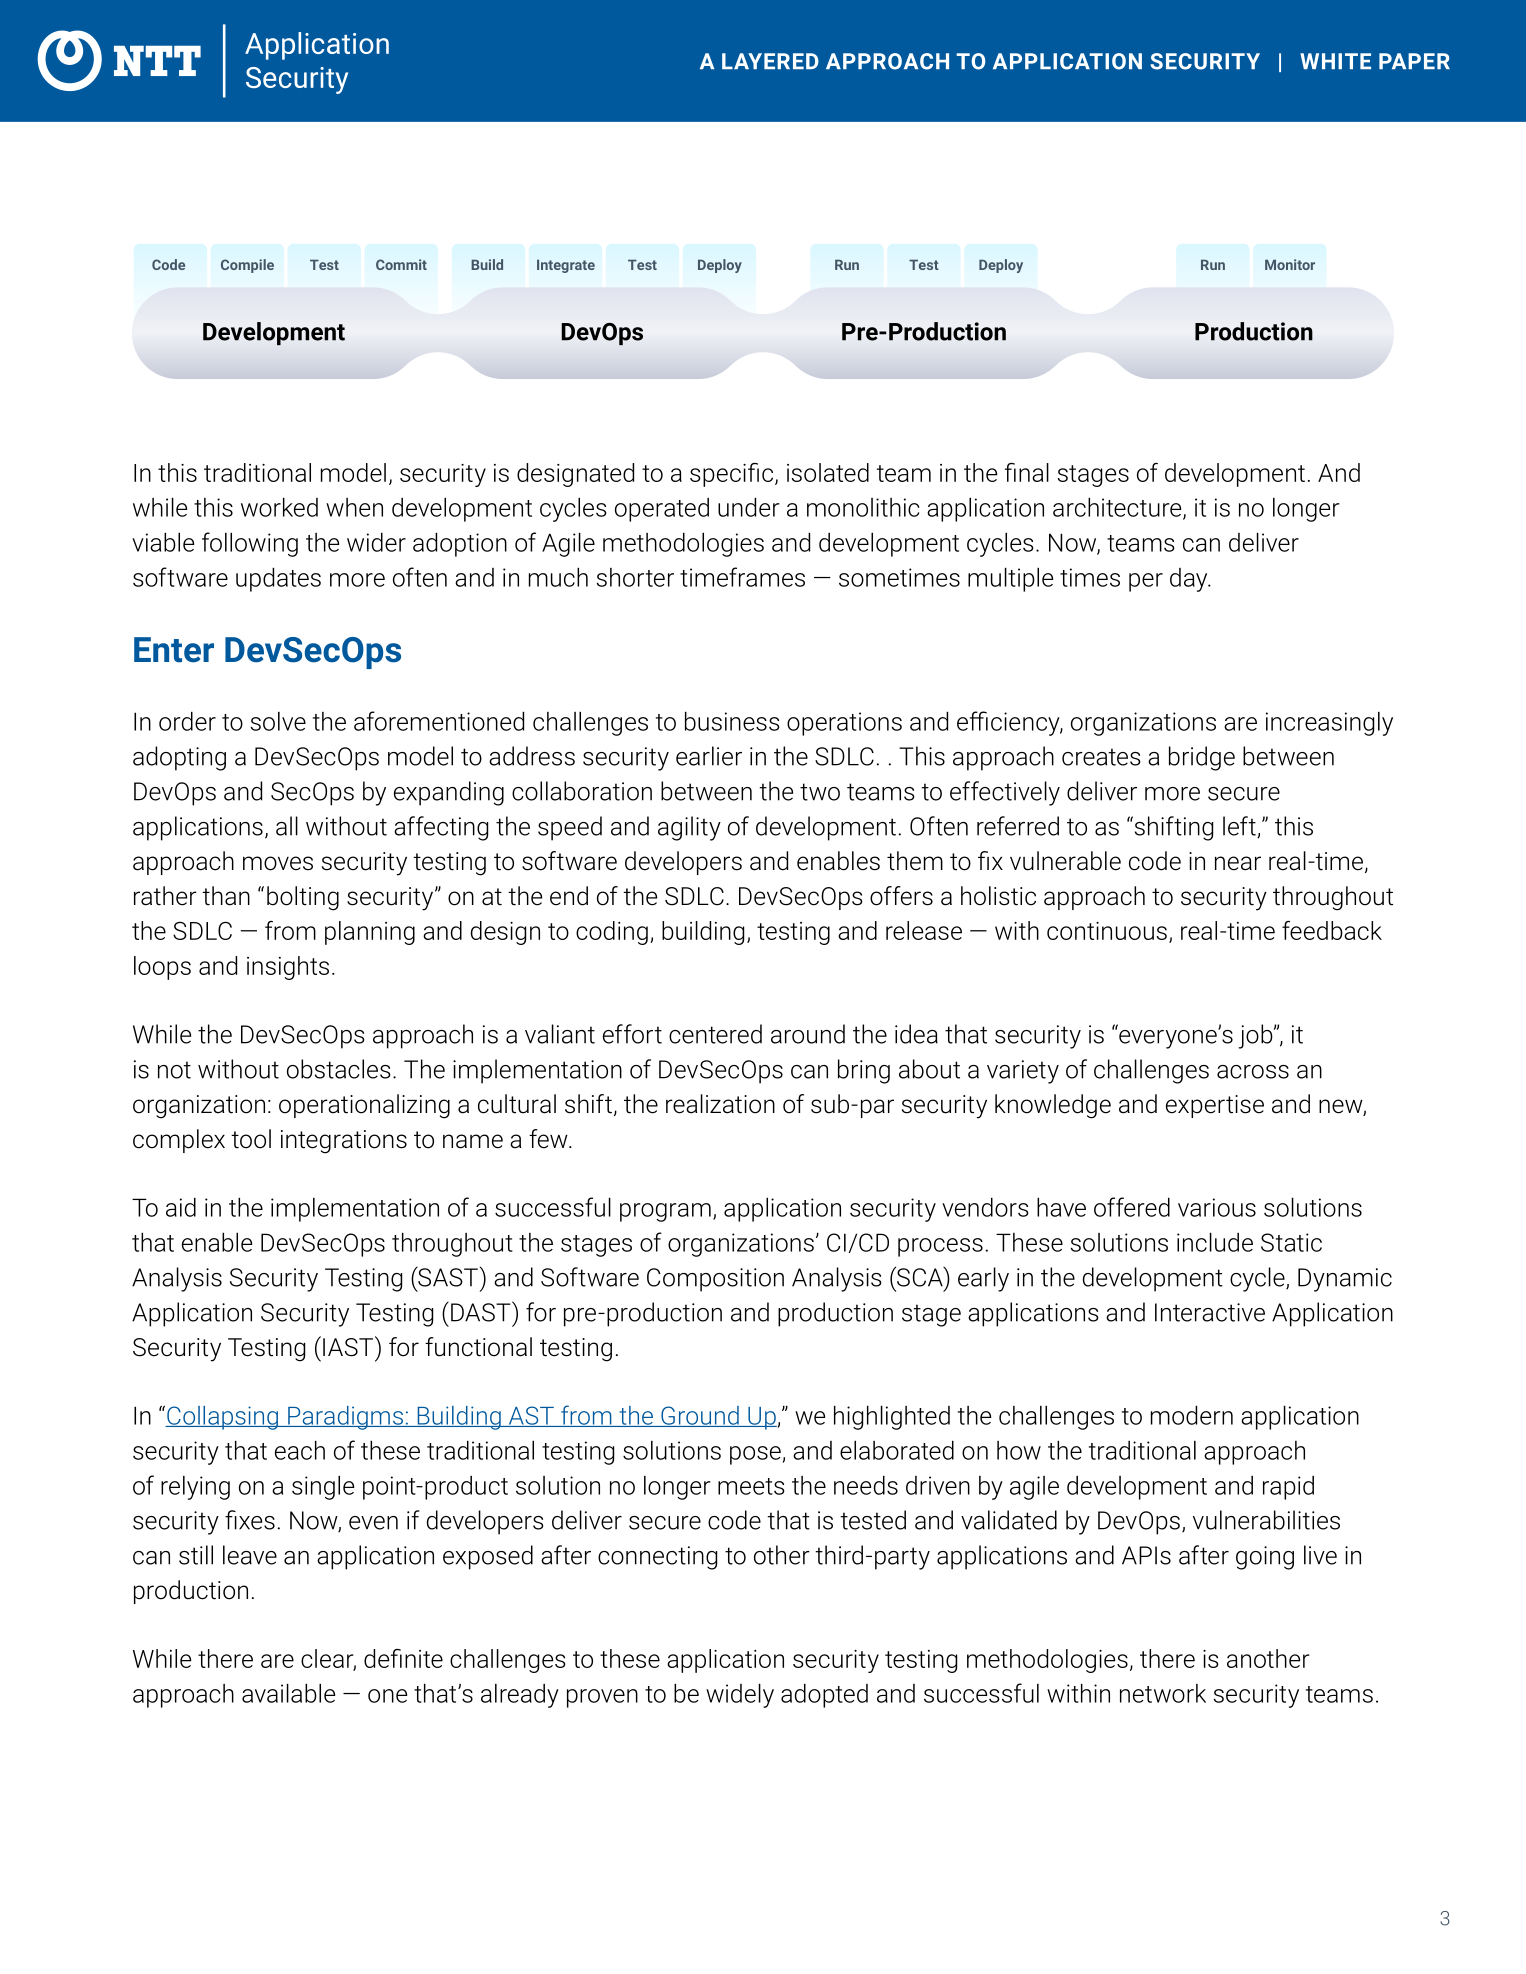  I want to click on bolting, so click(303, 898).
